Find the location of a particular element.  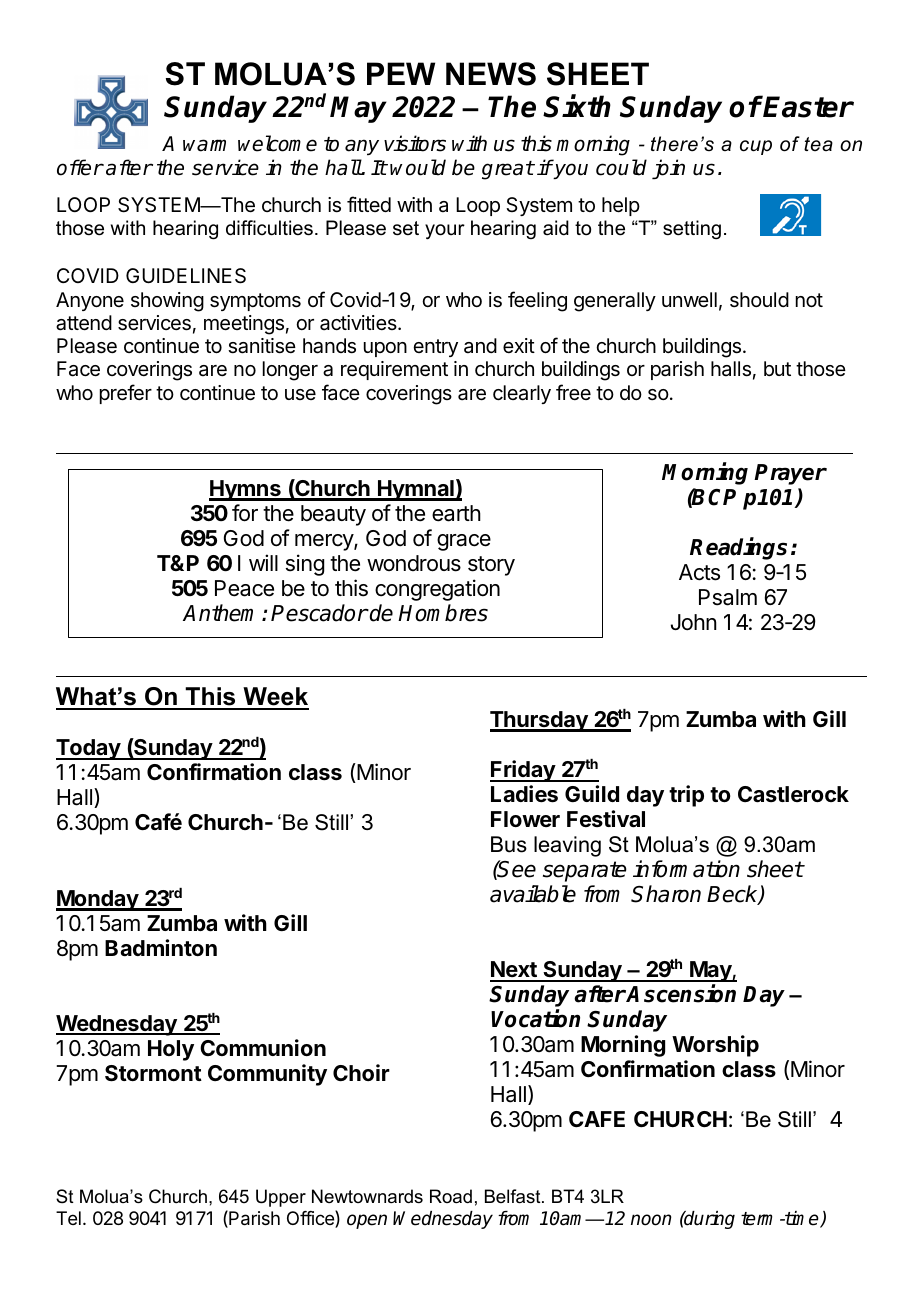

Road is located at coordinates (451, 1196).
